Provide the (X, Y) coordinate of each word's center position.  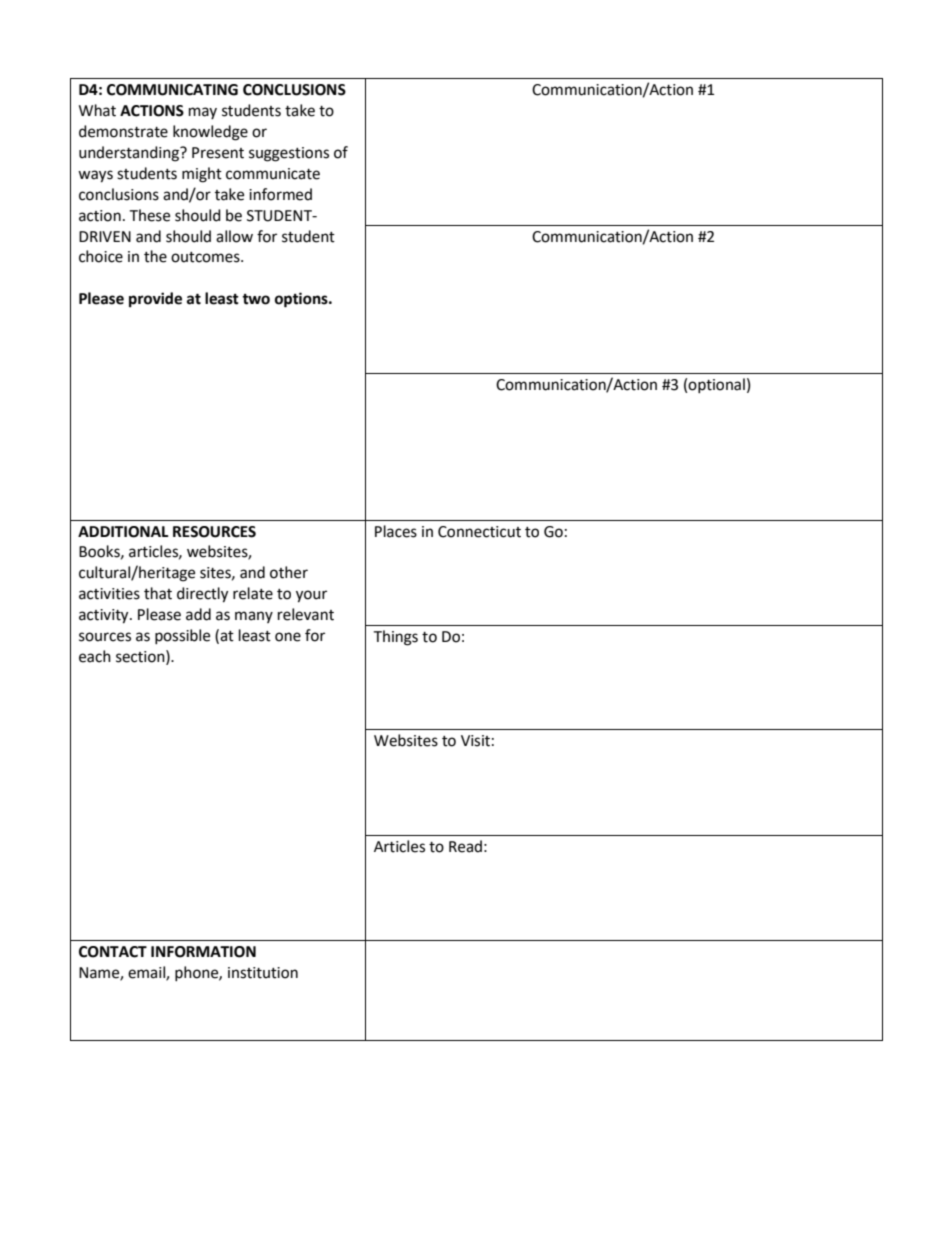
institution (263, 973)
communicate (273, 174)
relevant (306, 614)
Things (395, 638)
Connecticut (479, 532)
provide (155, 300)
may (203, 113)
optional (716, 385)
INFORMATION (203, 952)
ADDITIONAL (123, 532)
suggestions (289, 154)
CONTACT (113, 952)
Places (396, 531)
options (302, 300)
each (95, 656)
